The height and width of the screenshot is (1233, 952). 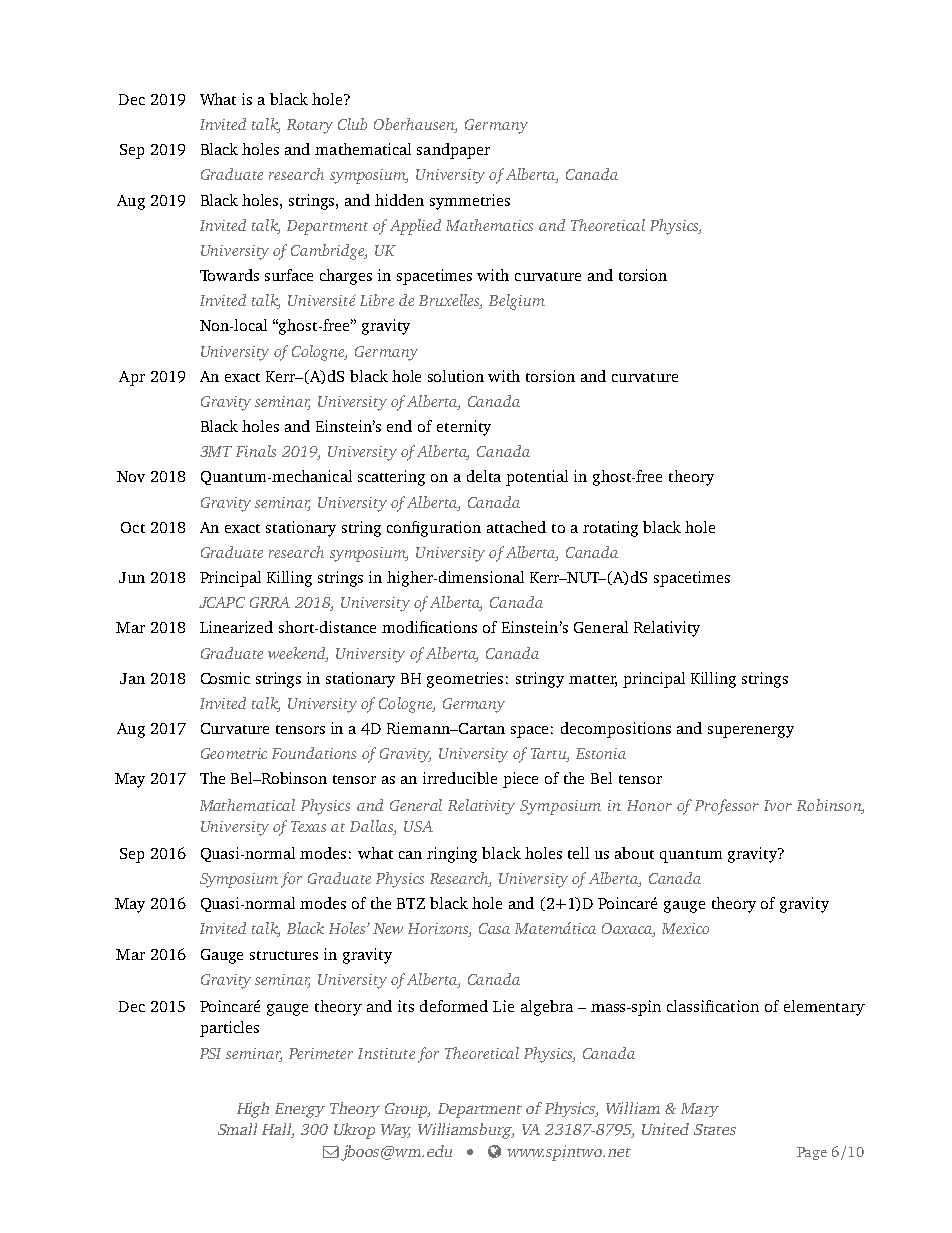 What do you see at coordinates (429, 627) in the screenshot?
I see `modifications` at bounding box center [429, 627].
